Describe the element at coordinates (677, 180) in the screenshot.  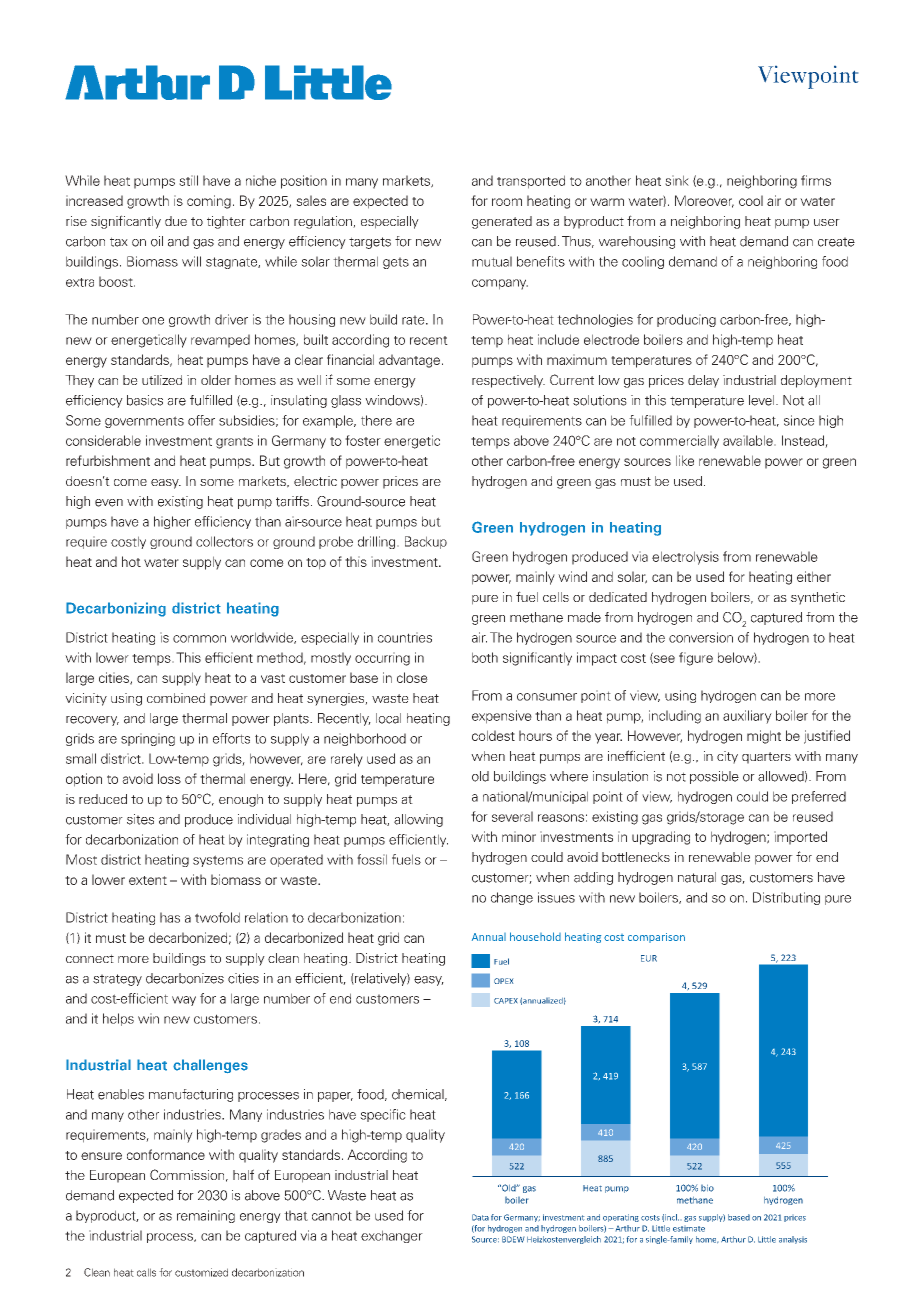
I see `sink` at that location.
